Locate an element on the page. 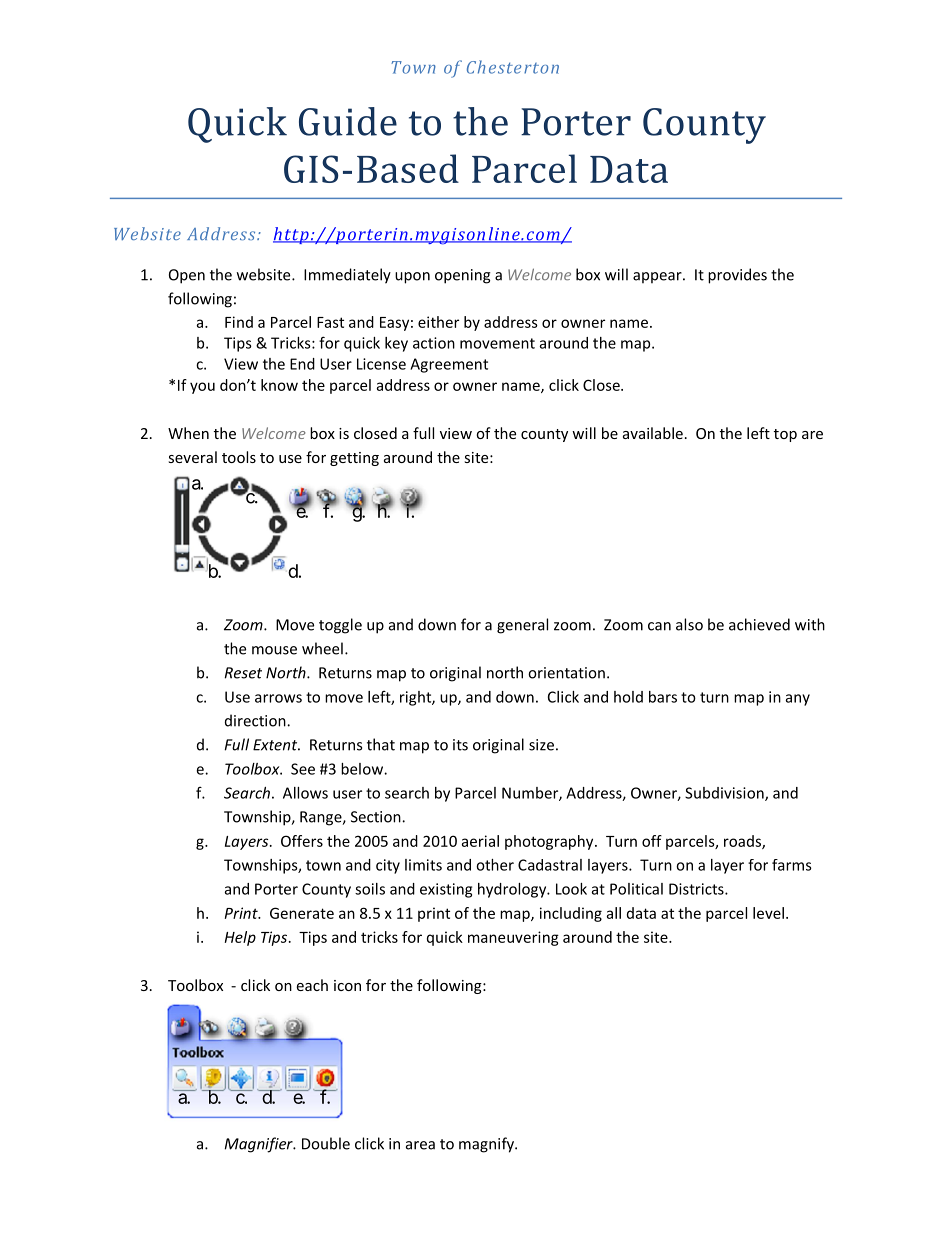 The width and height of the page is (952, 1233). size is located at coordinates (541, 745).
